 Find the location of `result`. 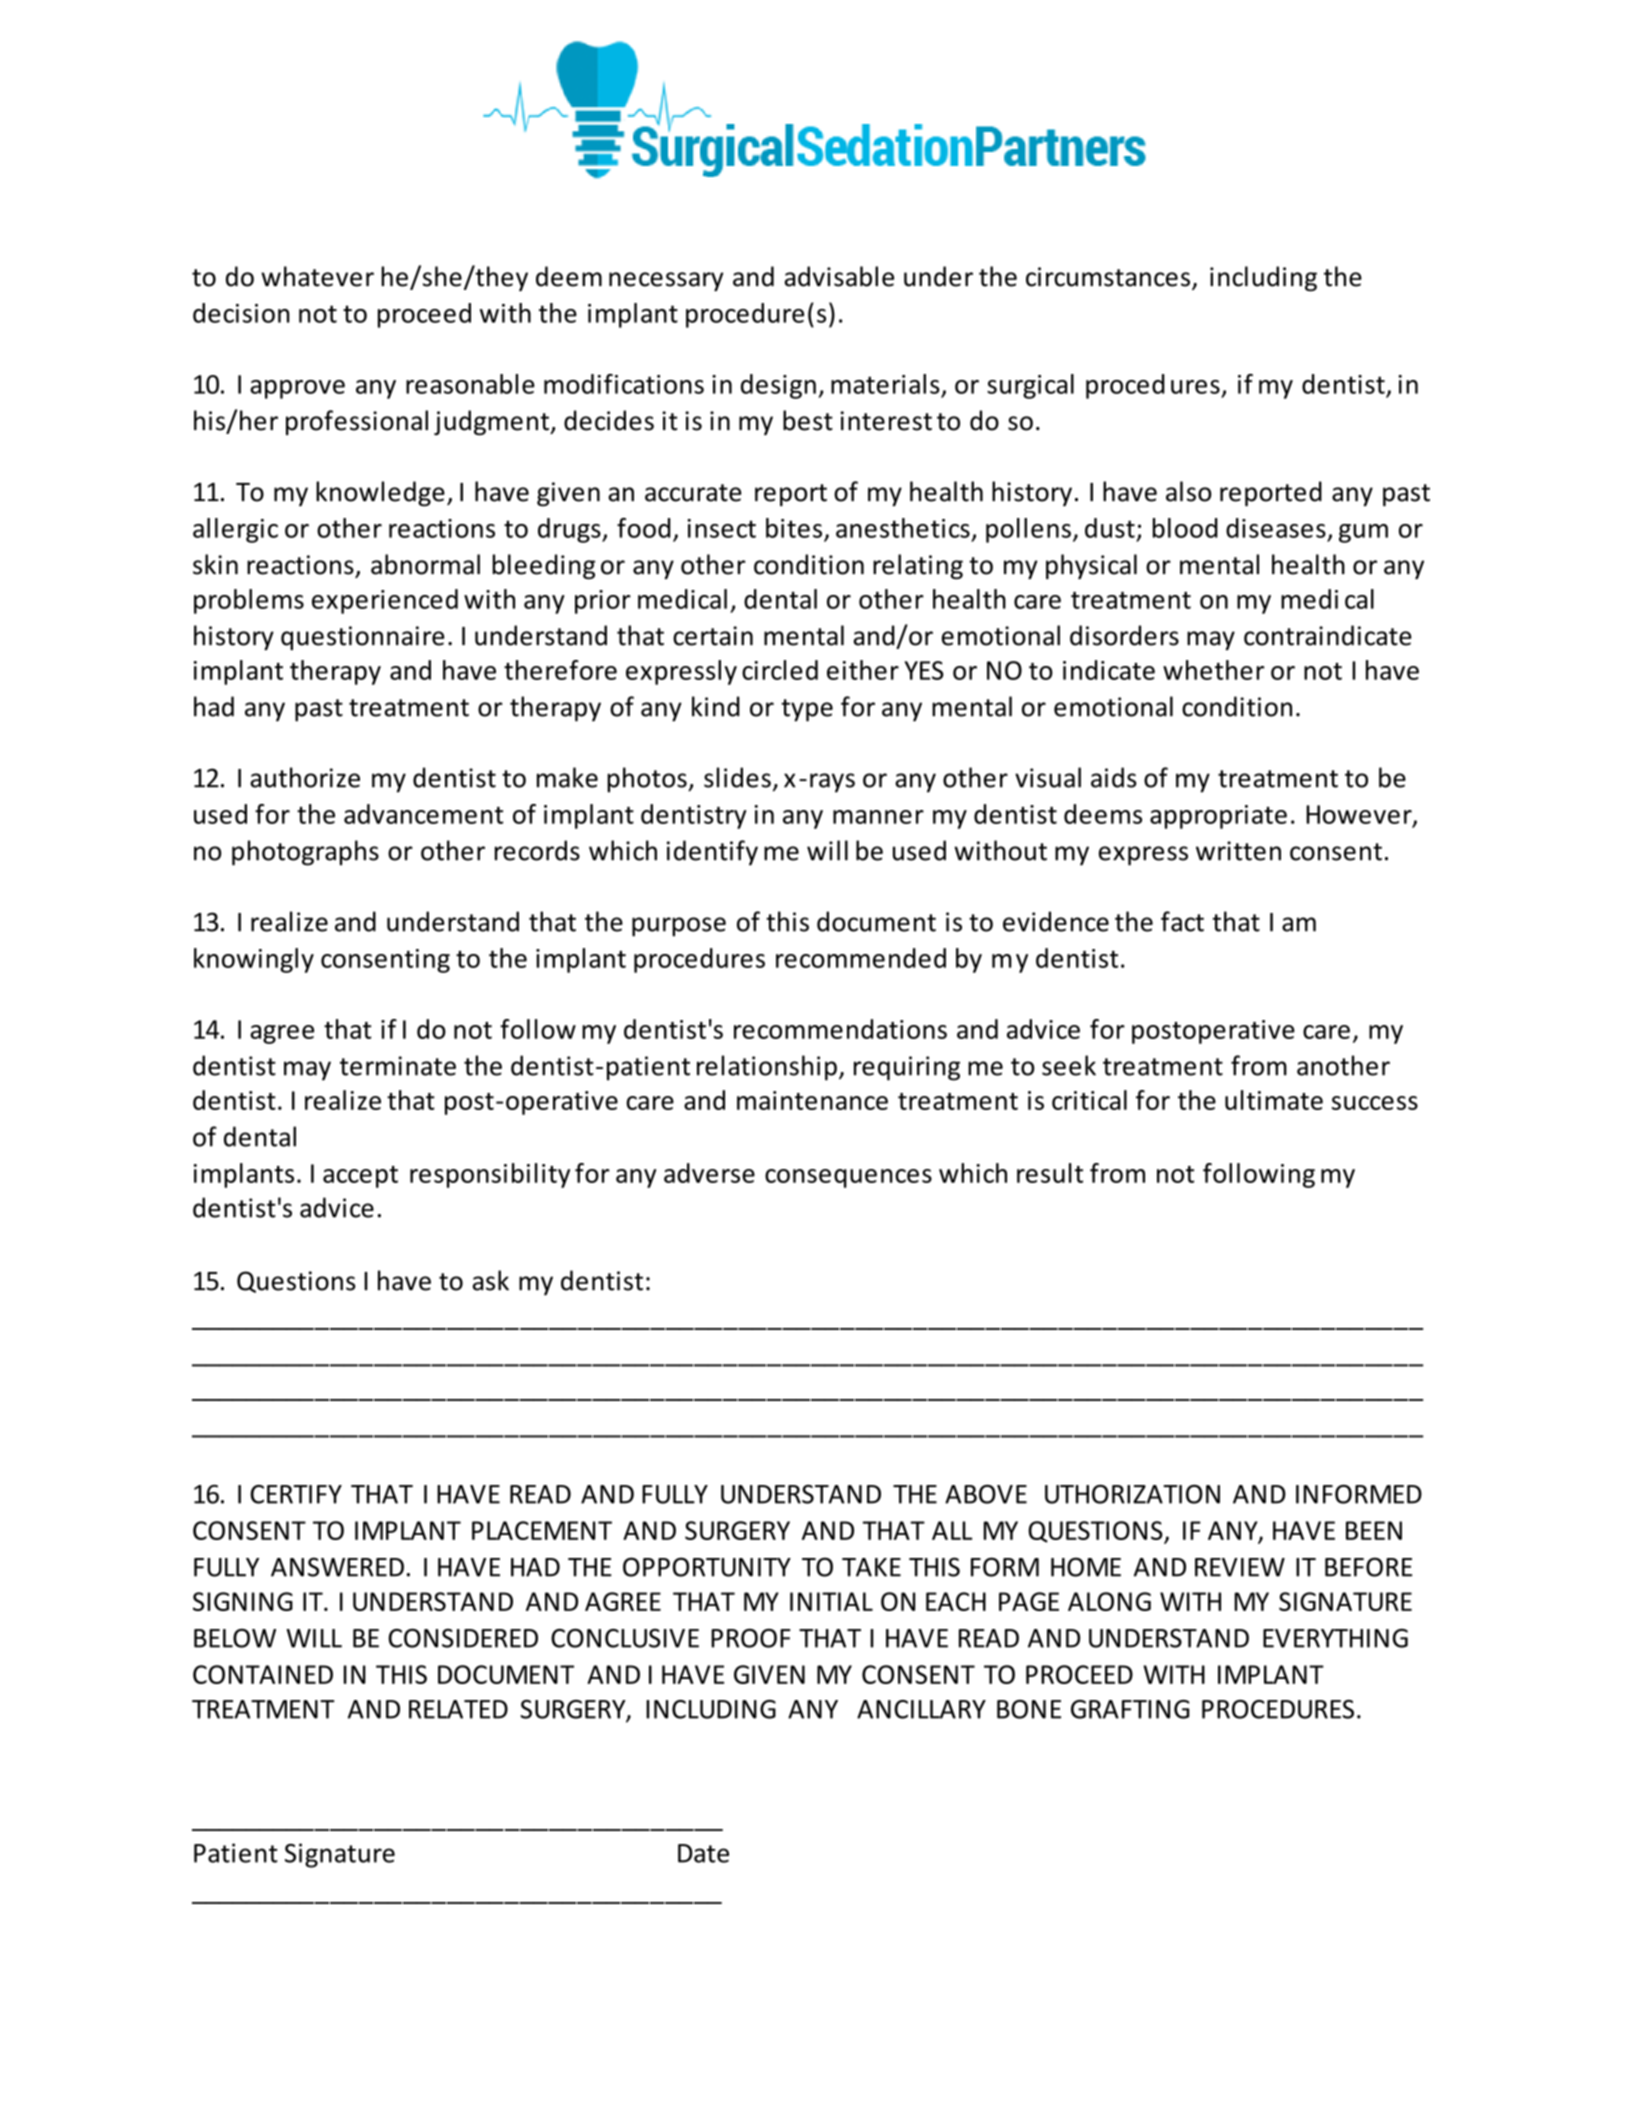

result is located at coordinates (1050, 1173).
